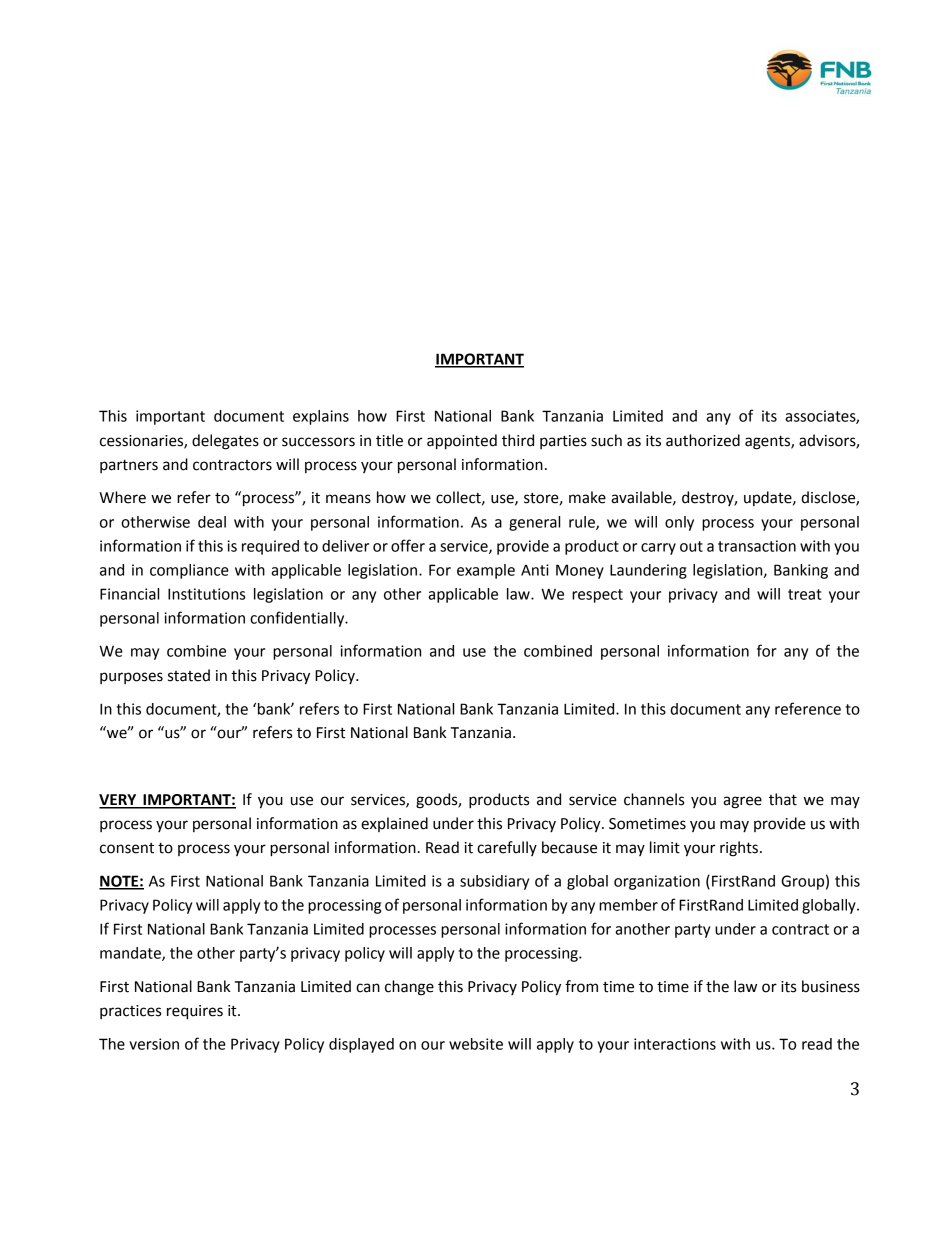  What do you see at coordinates (394, 824) in the screenshot?
I see `explained` at bounding box center [394, 824].
